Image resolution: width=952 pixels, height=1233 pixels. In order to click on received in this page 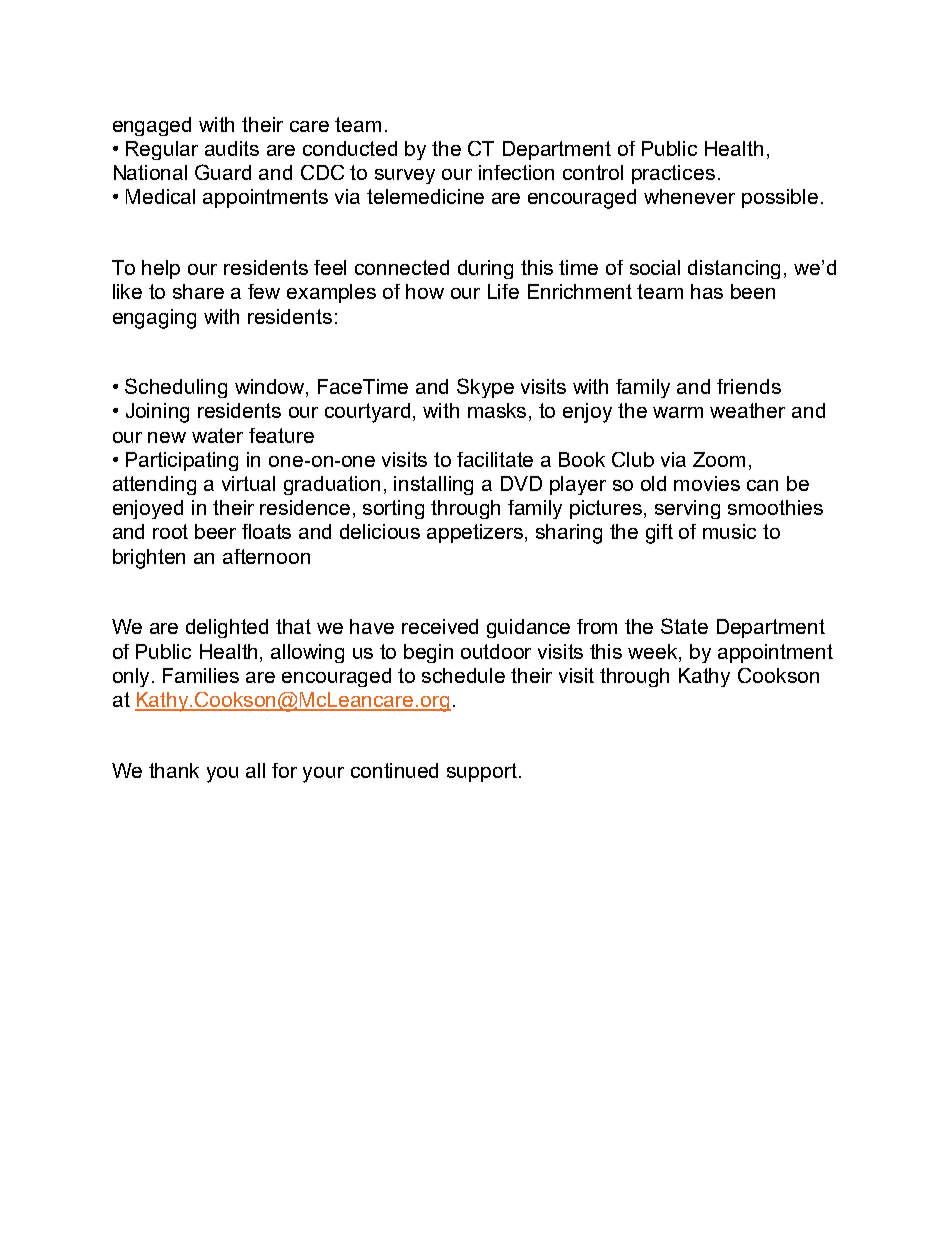, I will do `click(440, 626)`.
